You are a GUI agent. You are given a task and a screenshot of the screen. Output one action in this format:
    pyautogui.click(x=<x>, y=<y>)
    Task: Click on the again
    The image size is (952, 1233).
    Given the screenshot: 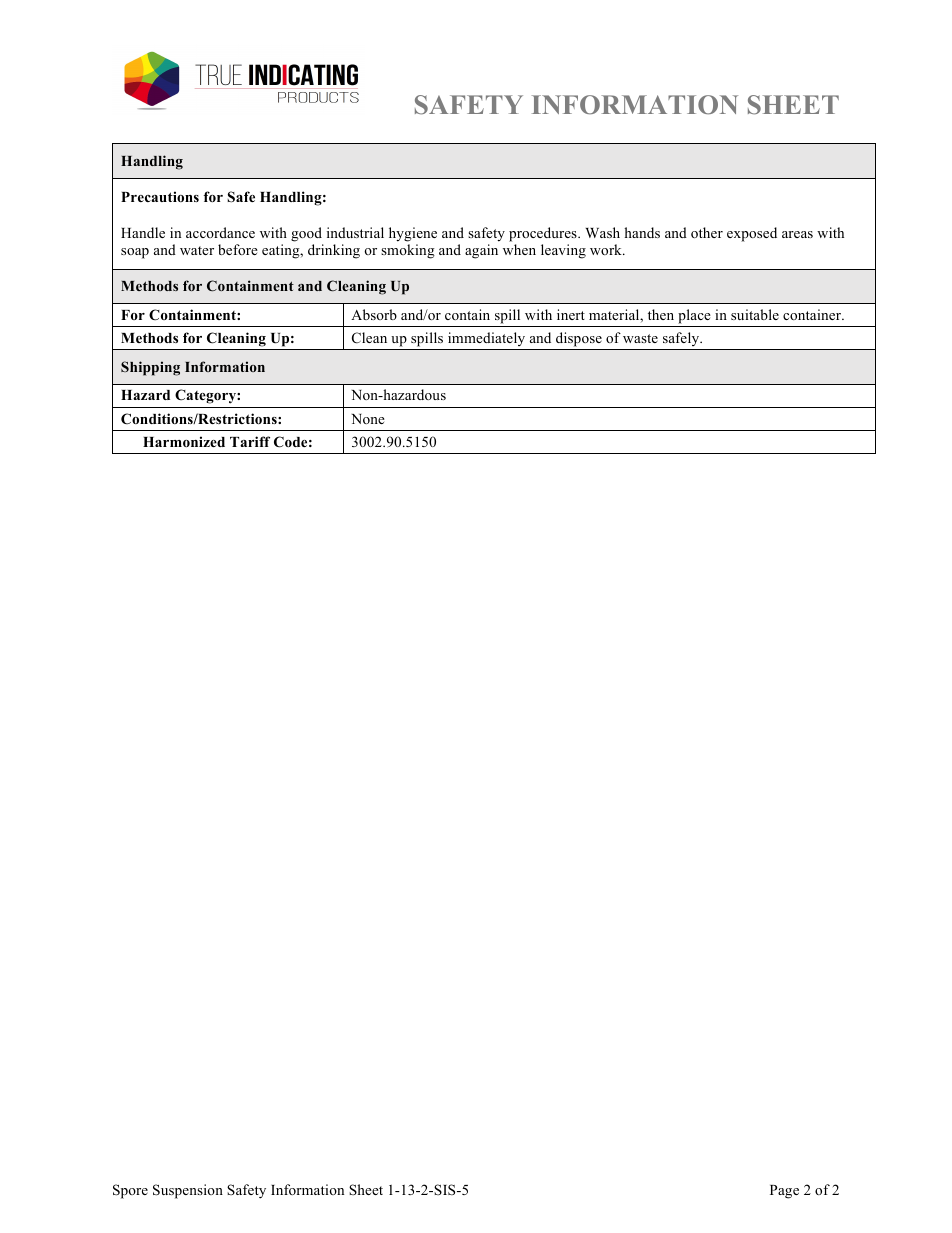 What is the action you would take?
    pyautogui.click(x=481, y=251)
